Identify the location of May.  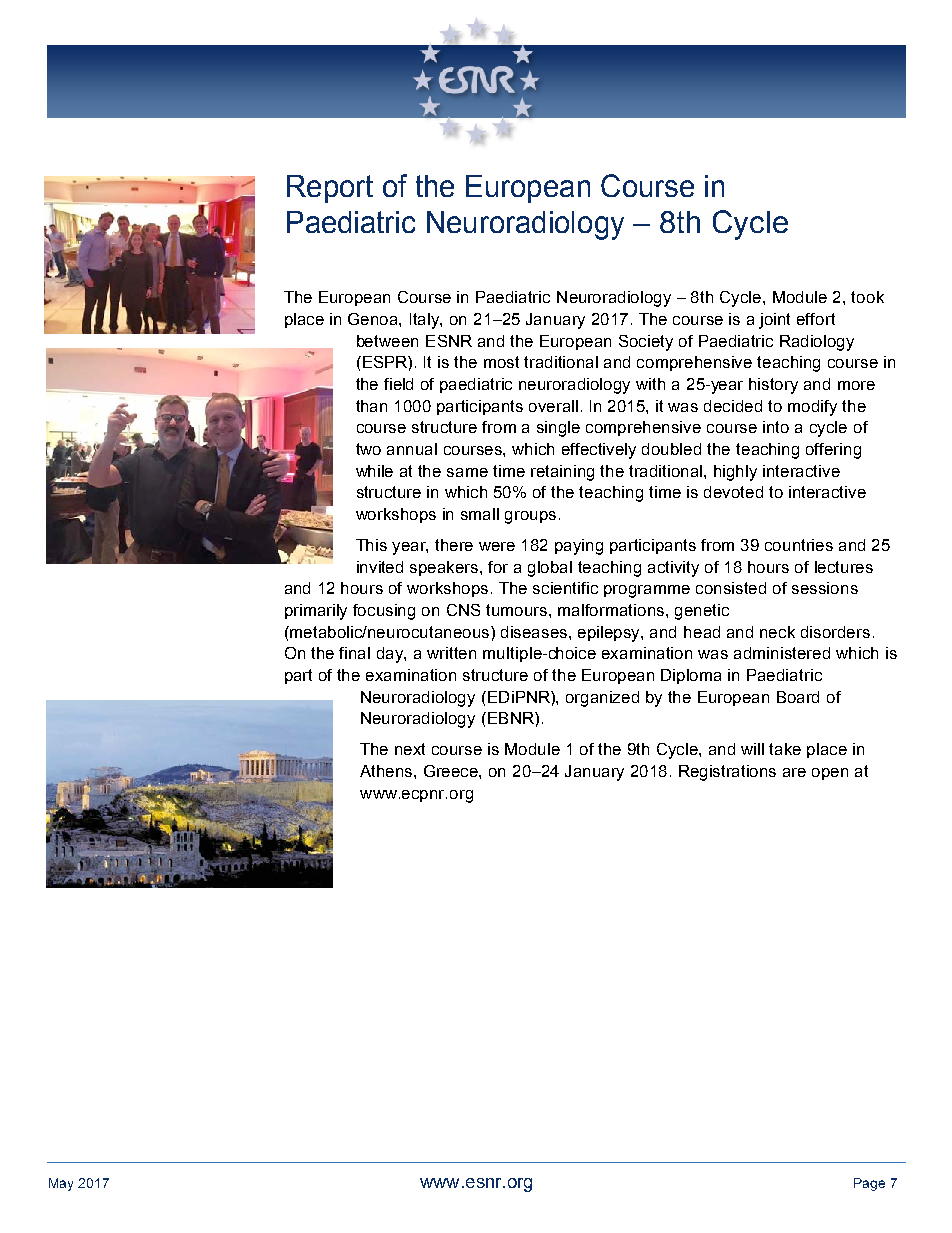
(61, 1184).
